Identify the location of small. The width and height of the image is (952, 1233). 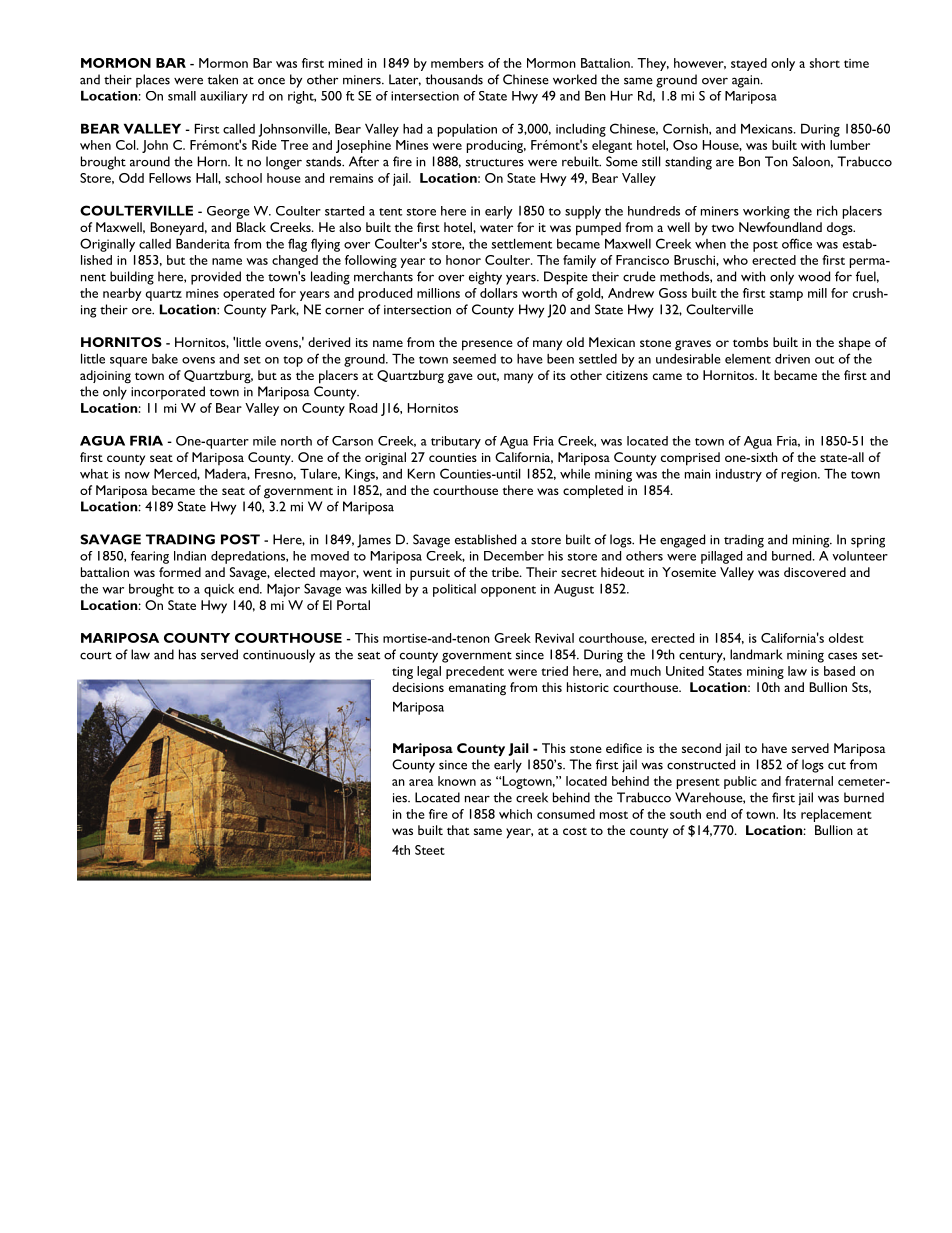
(182, 96).
